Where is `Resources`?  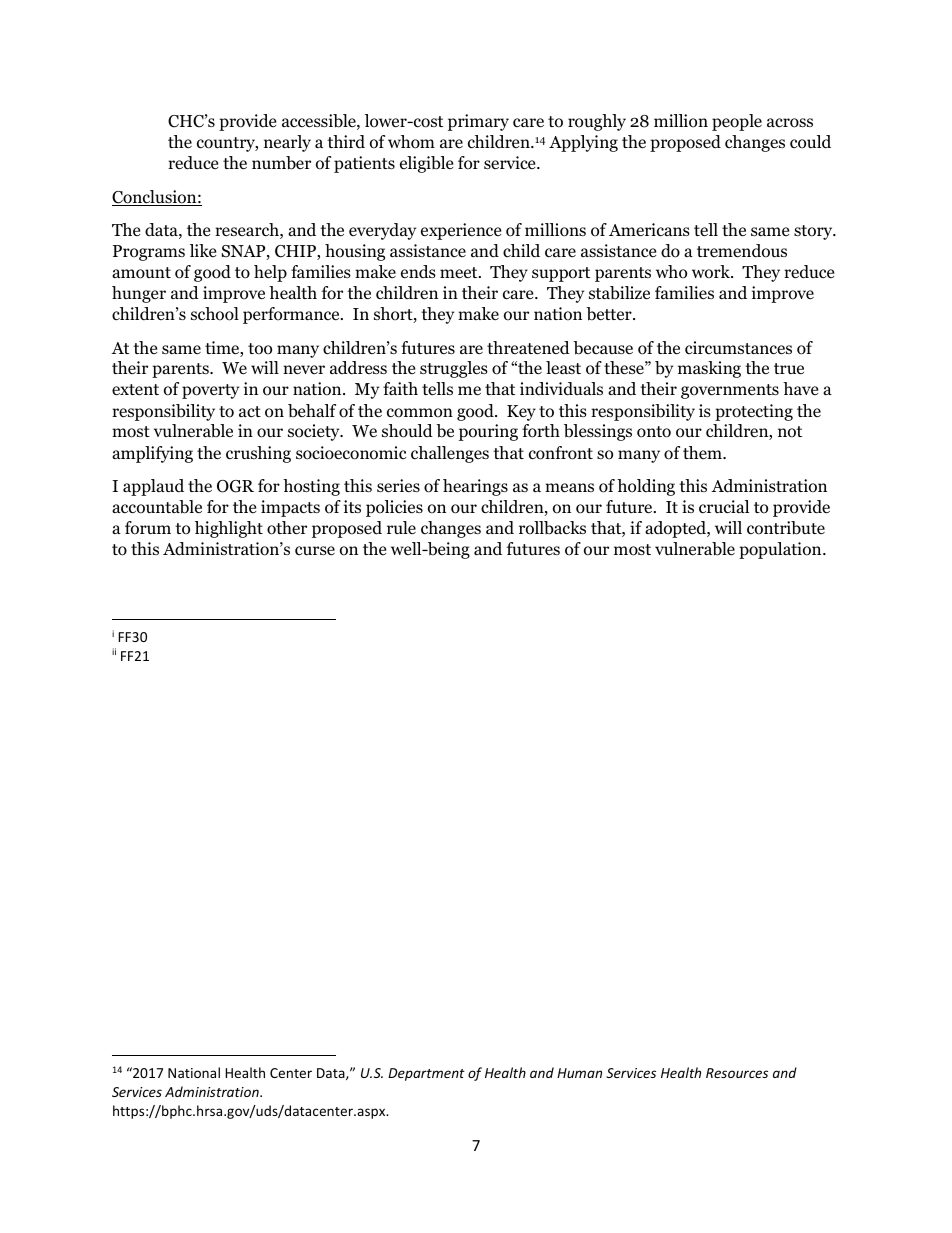
Resources is located at coordinates (737, 1073).
